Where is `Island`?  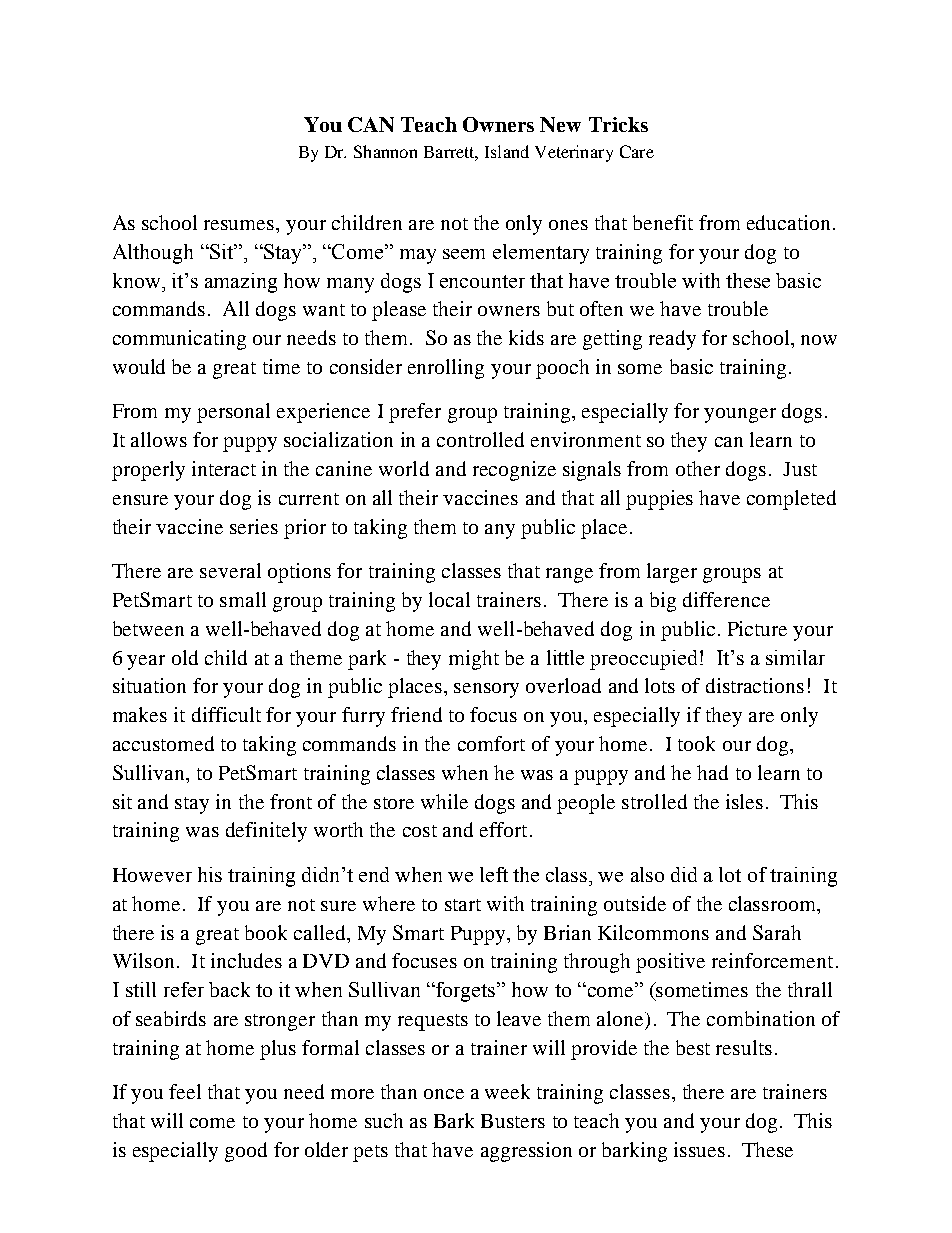
Island is located at coordinates (507, 151).
